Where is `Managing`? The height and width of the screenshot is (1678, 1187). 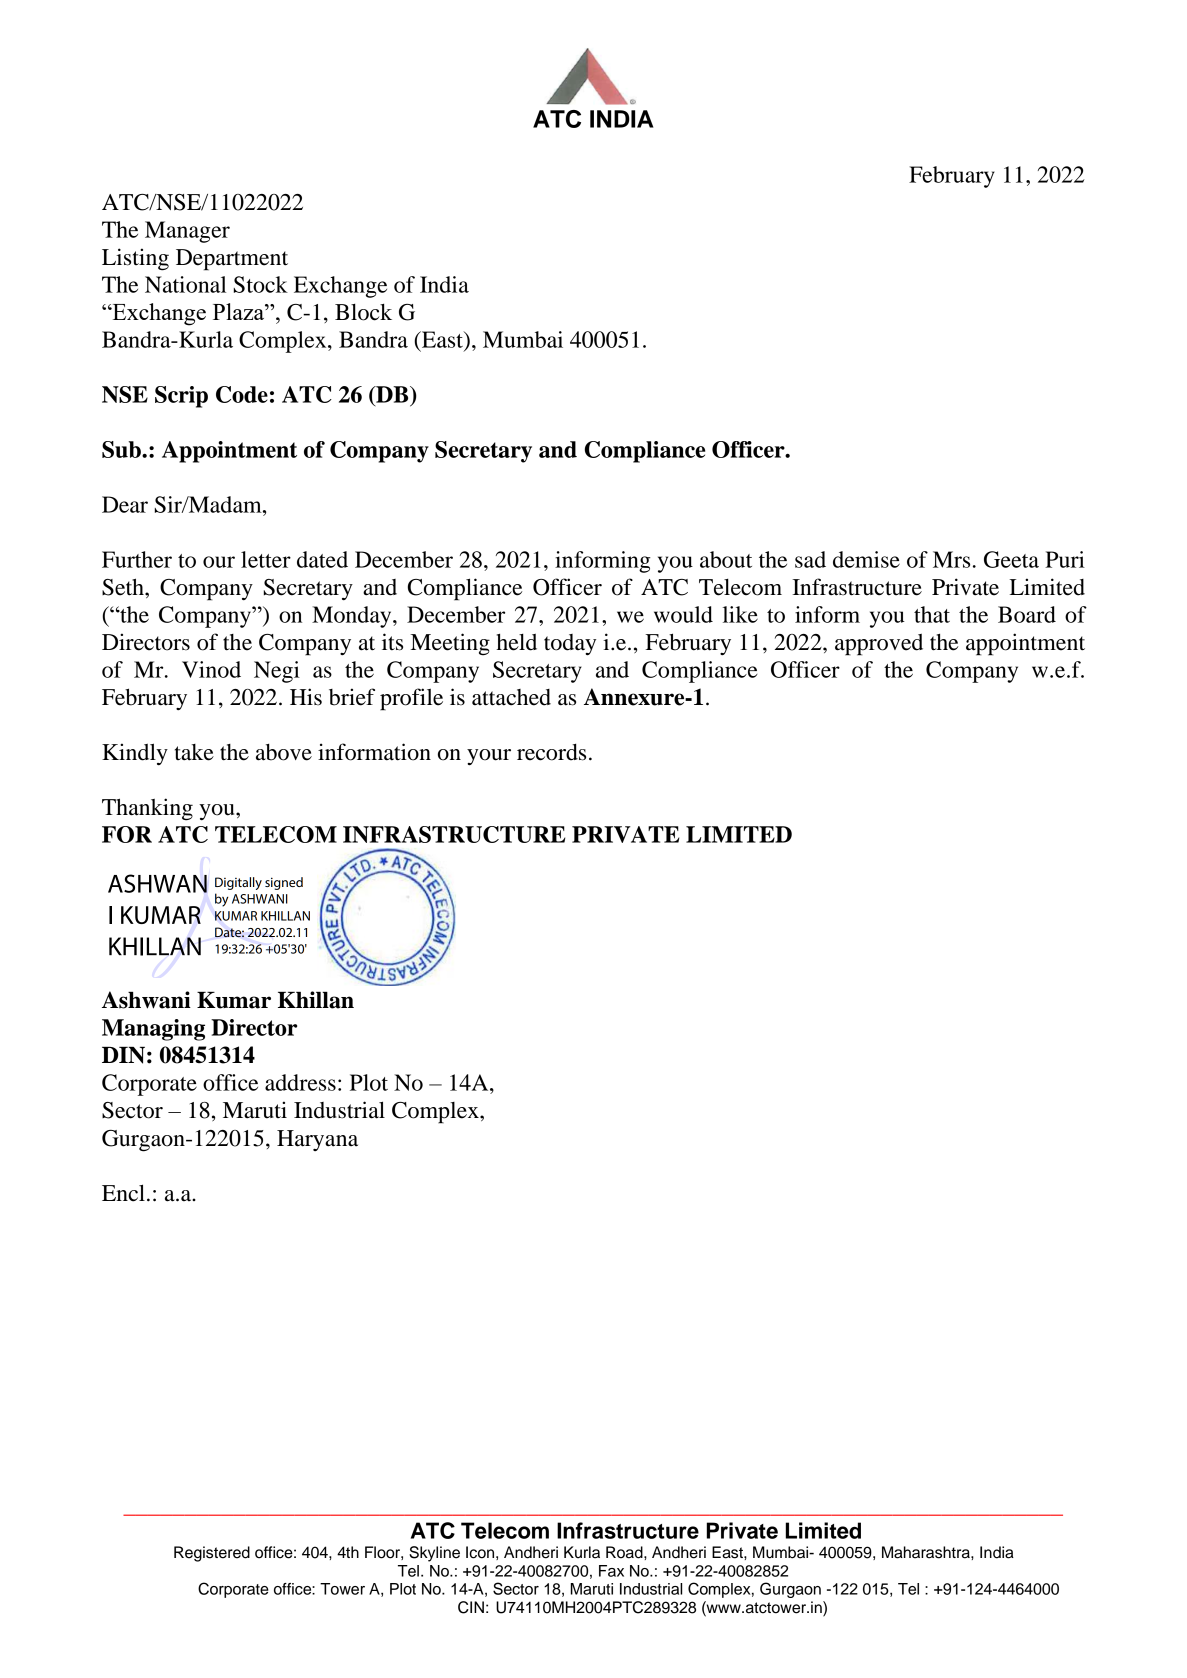
Managing is located at coordinates (153, 1030).
